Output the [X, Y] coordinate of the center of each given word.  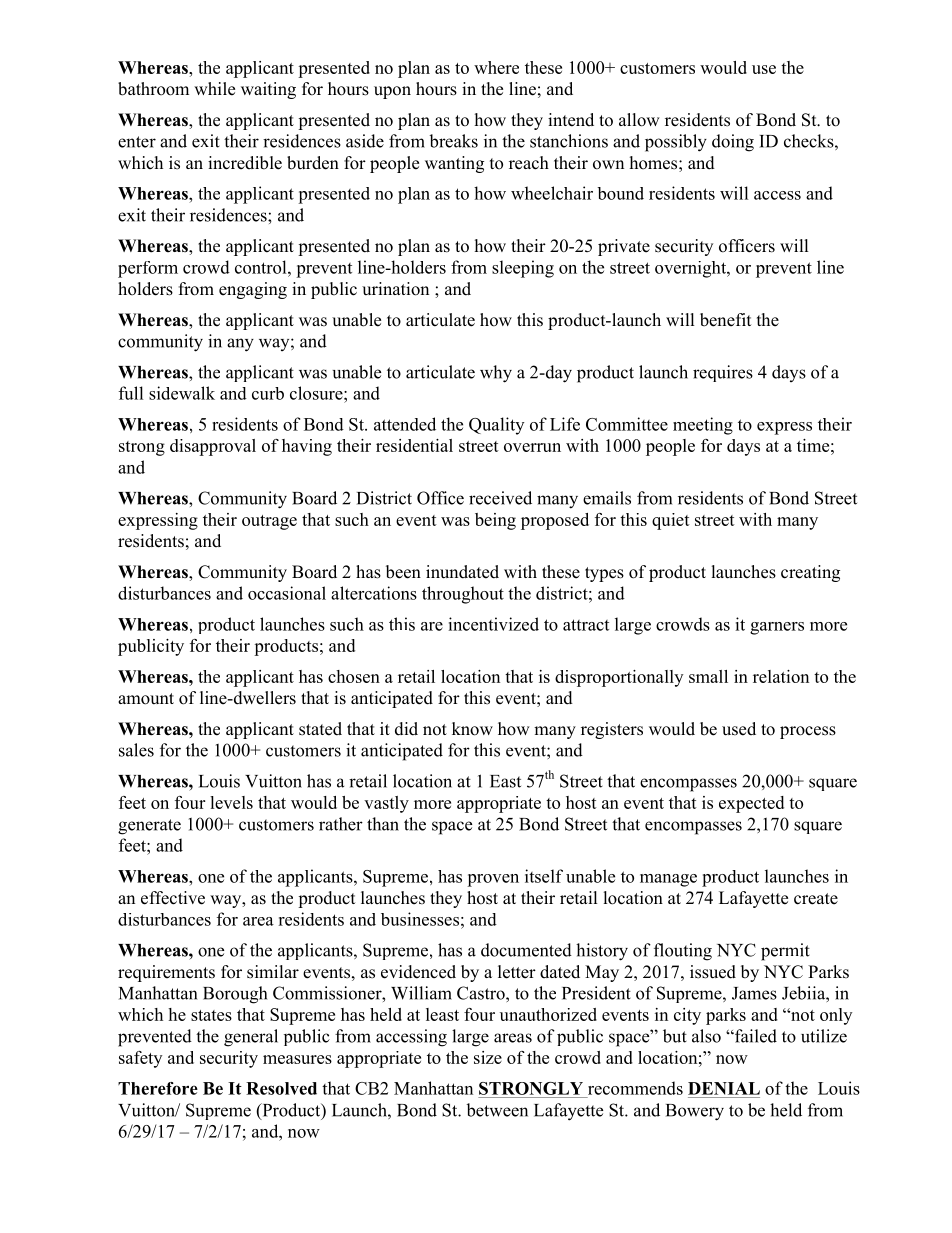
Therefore [158, 1088]
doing [733, 143]
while [214, 89]
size [488, 1057]
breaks [453, 141]
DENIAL [724, 1088]
